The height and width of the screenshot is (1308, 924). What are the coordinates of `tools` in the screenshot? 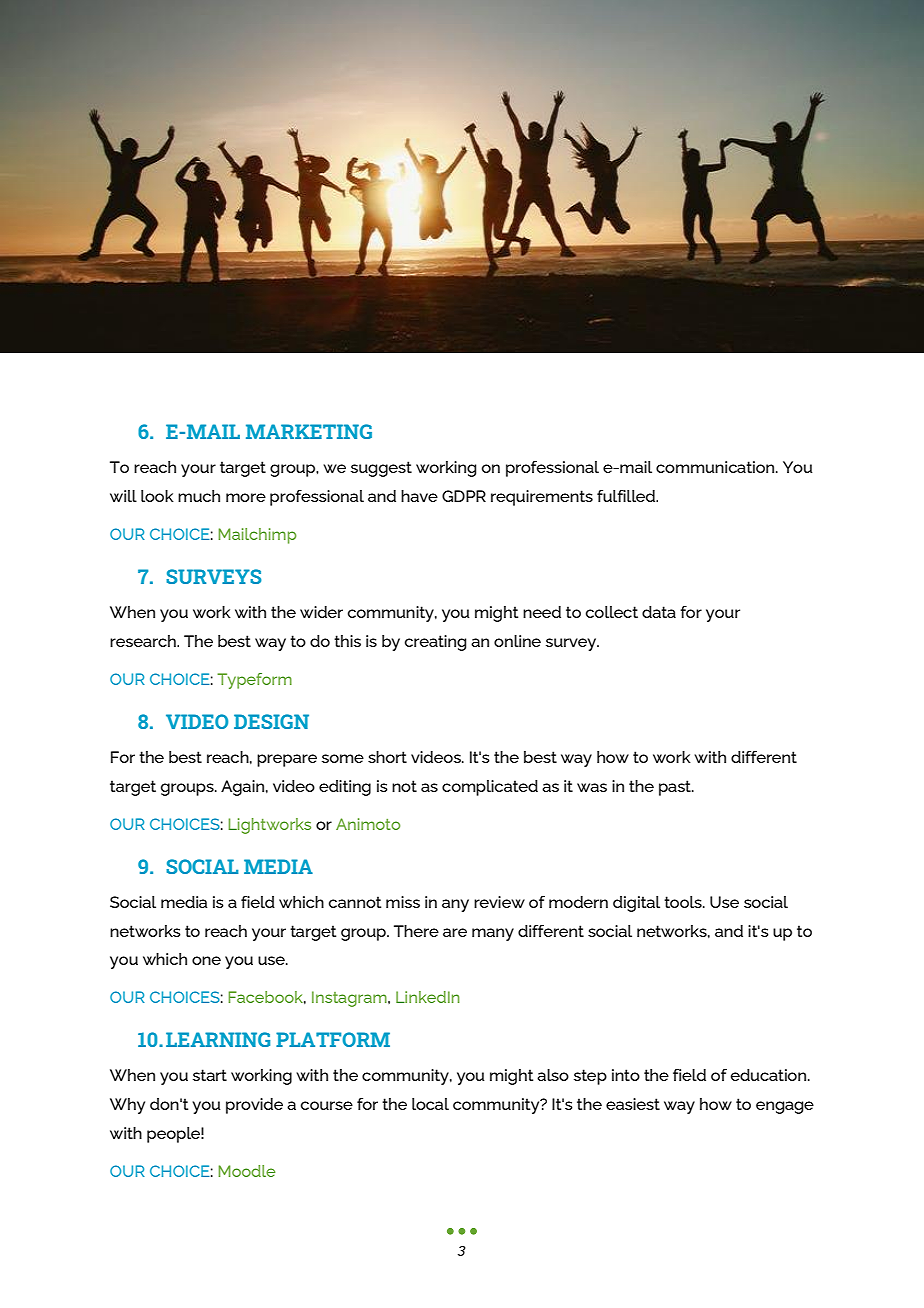 It's located at (684, 902).
